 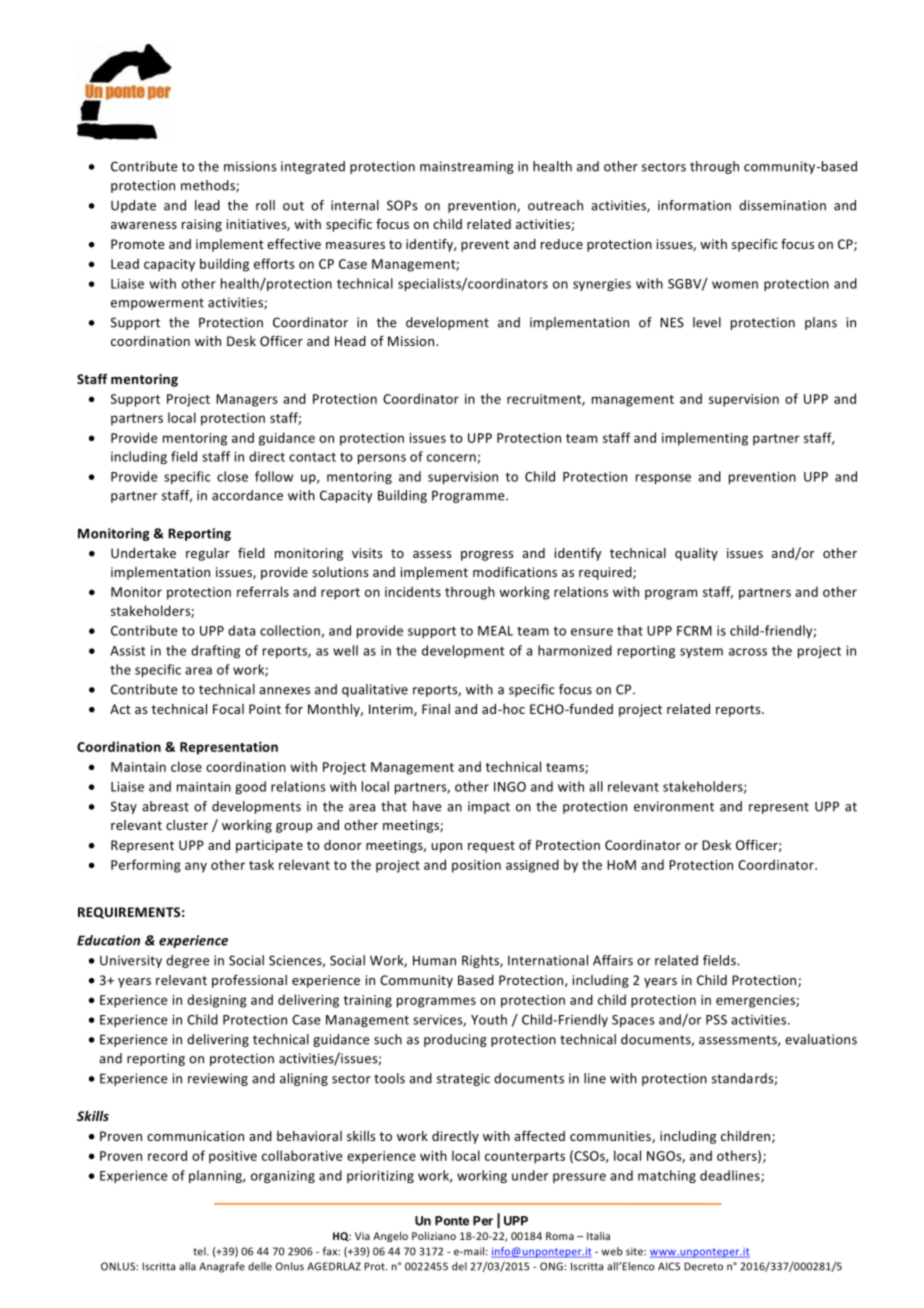 What do you see at coordinates (390, 1237) in the screenshot?
I see `Angelo` at bounding box center [390, 1237].
